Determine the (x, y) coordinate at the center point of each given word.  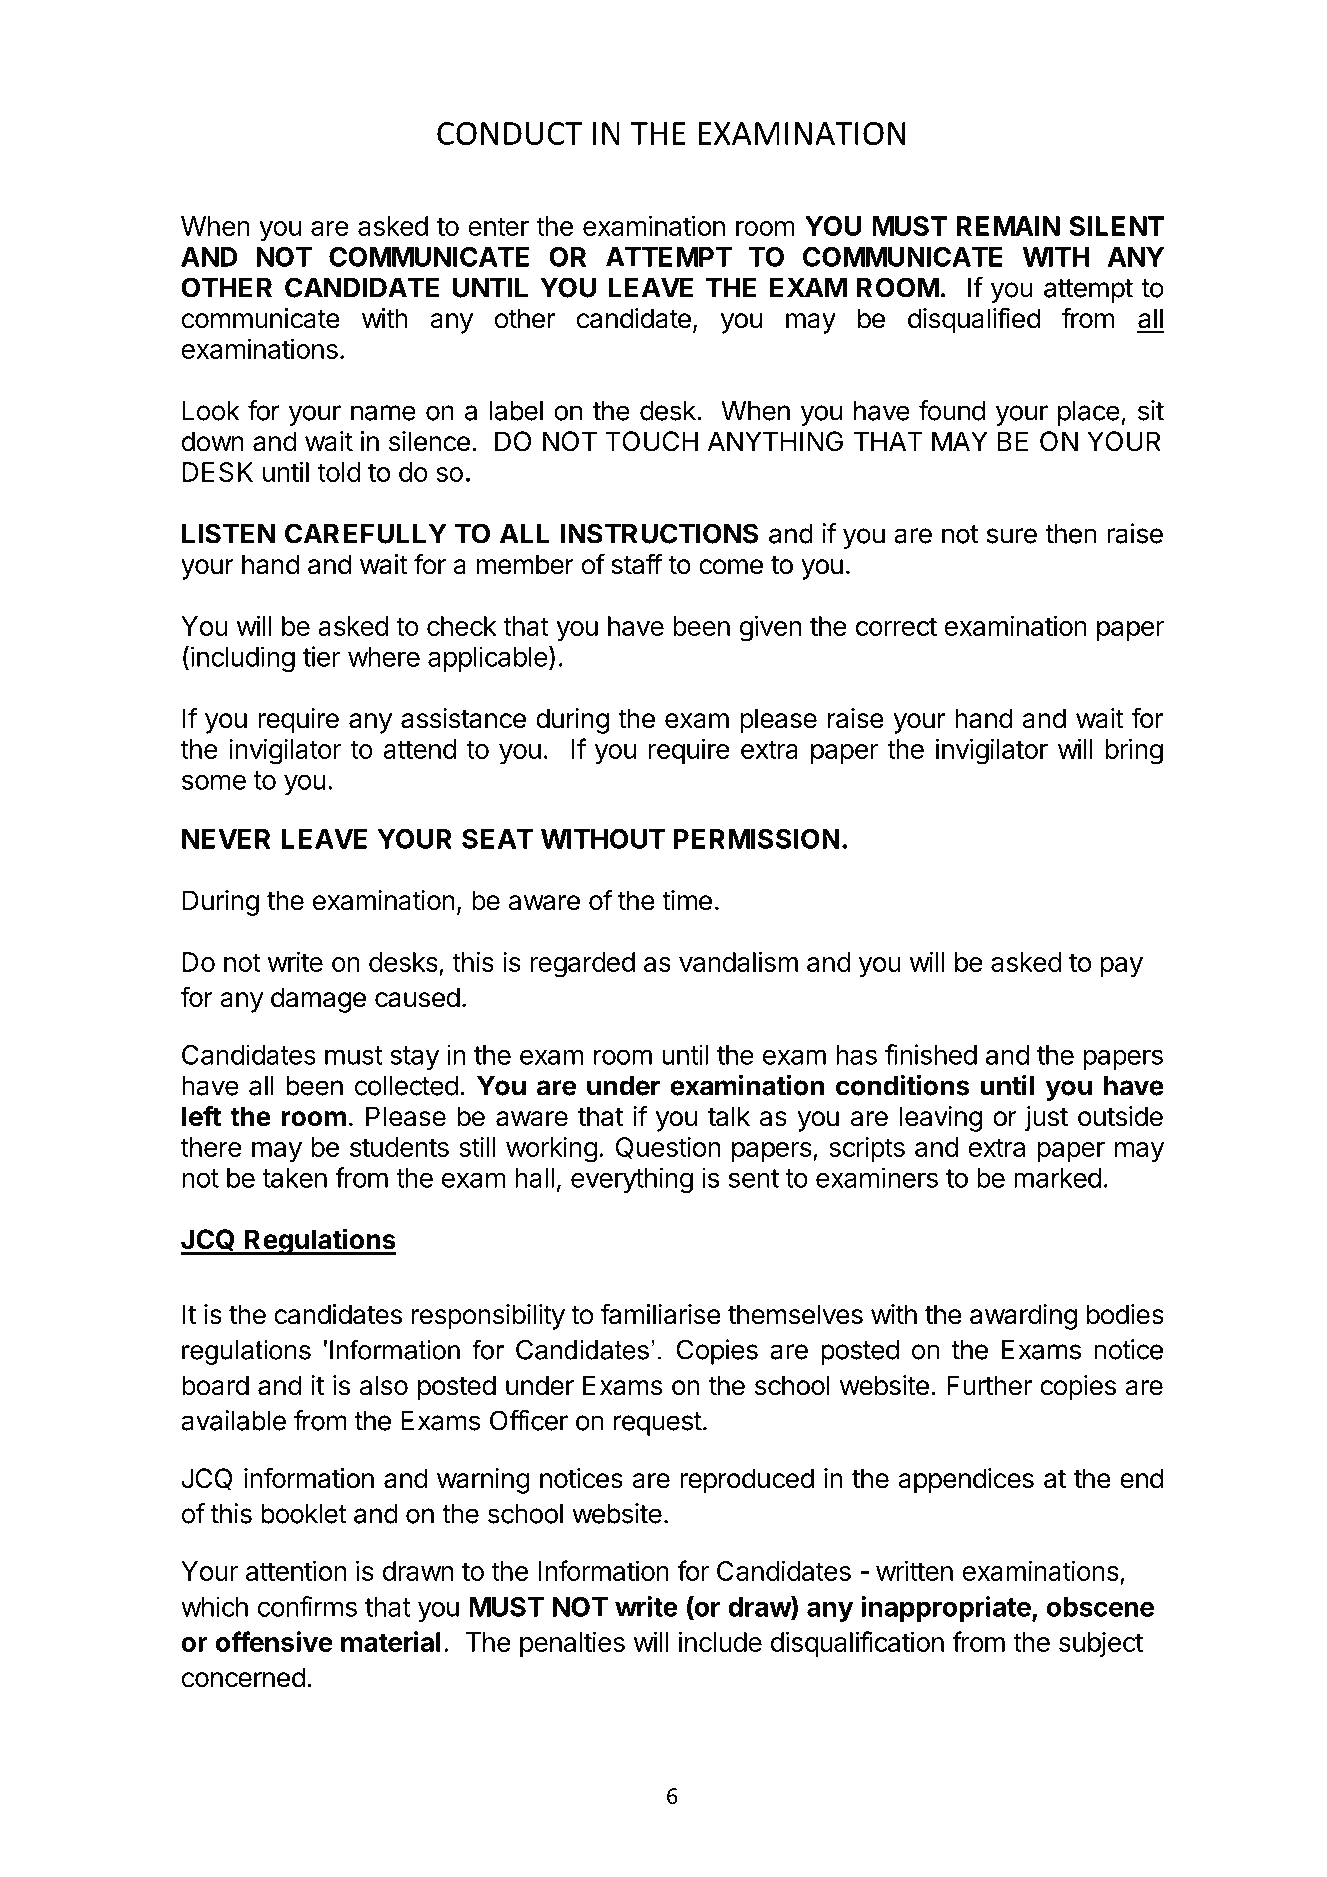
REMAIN (1008, 226)
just (1046, 1119)
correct (896, 626)
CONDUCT (509, 133)
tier (322, 656)
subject (1101, 1644)
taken (294, 1178)
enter (498, 226)
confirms (307, 1606)
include (720, 1641)
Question (668, 1148)
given (771, 628)
